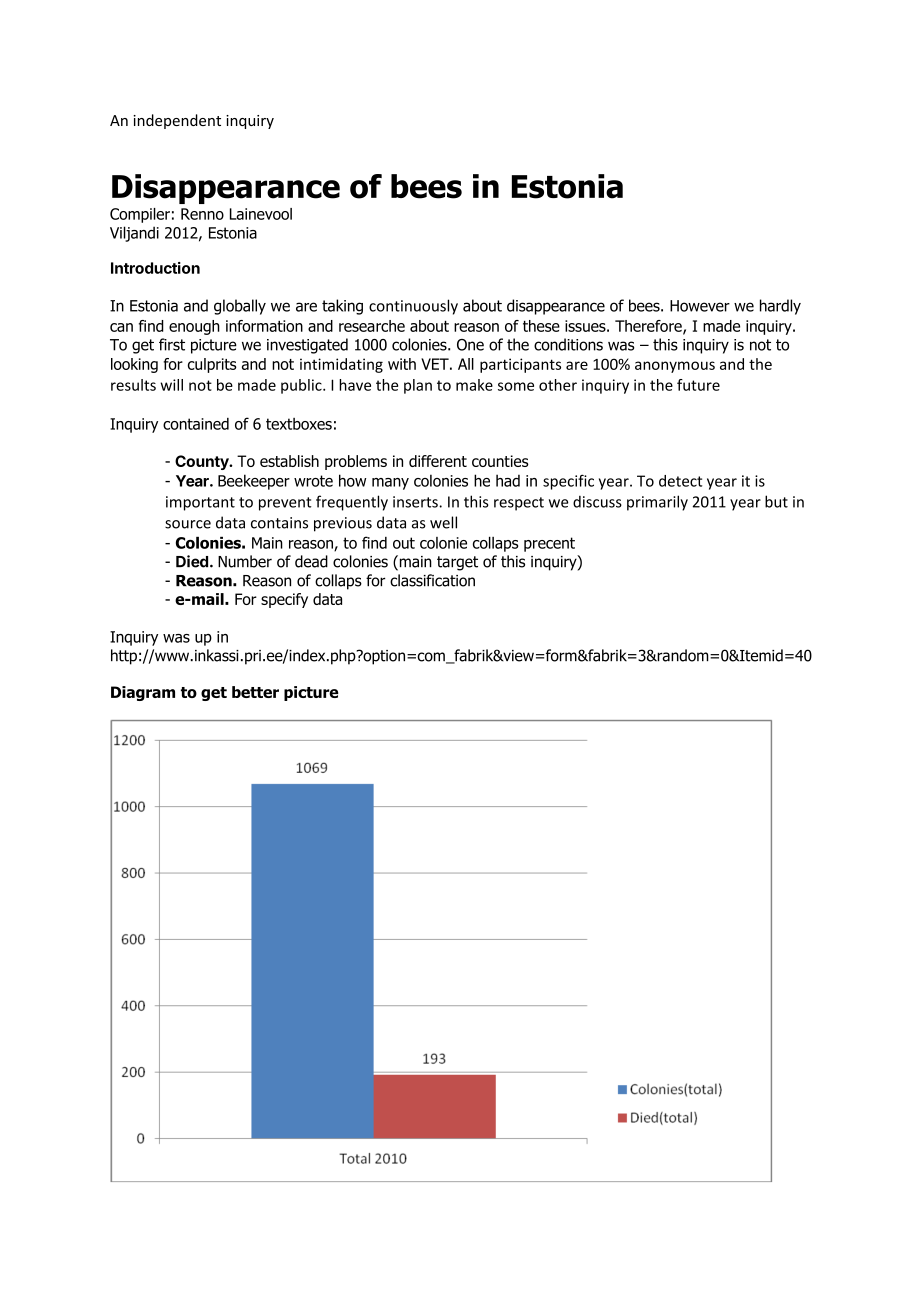 The width and height of the screenshot is (924, 1308). I want to click on Compiler, so click(140, 215).
